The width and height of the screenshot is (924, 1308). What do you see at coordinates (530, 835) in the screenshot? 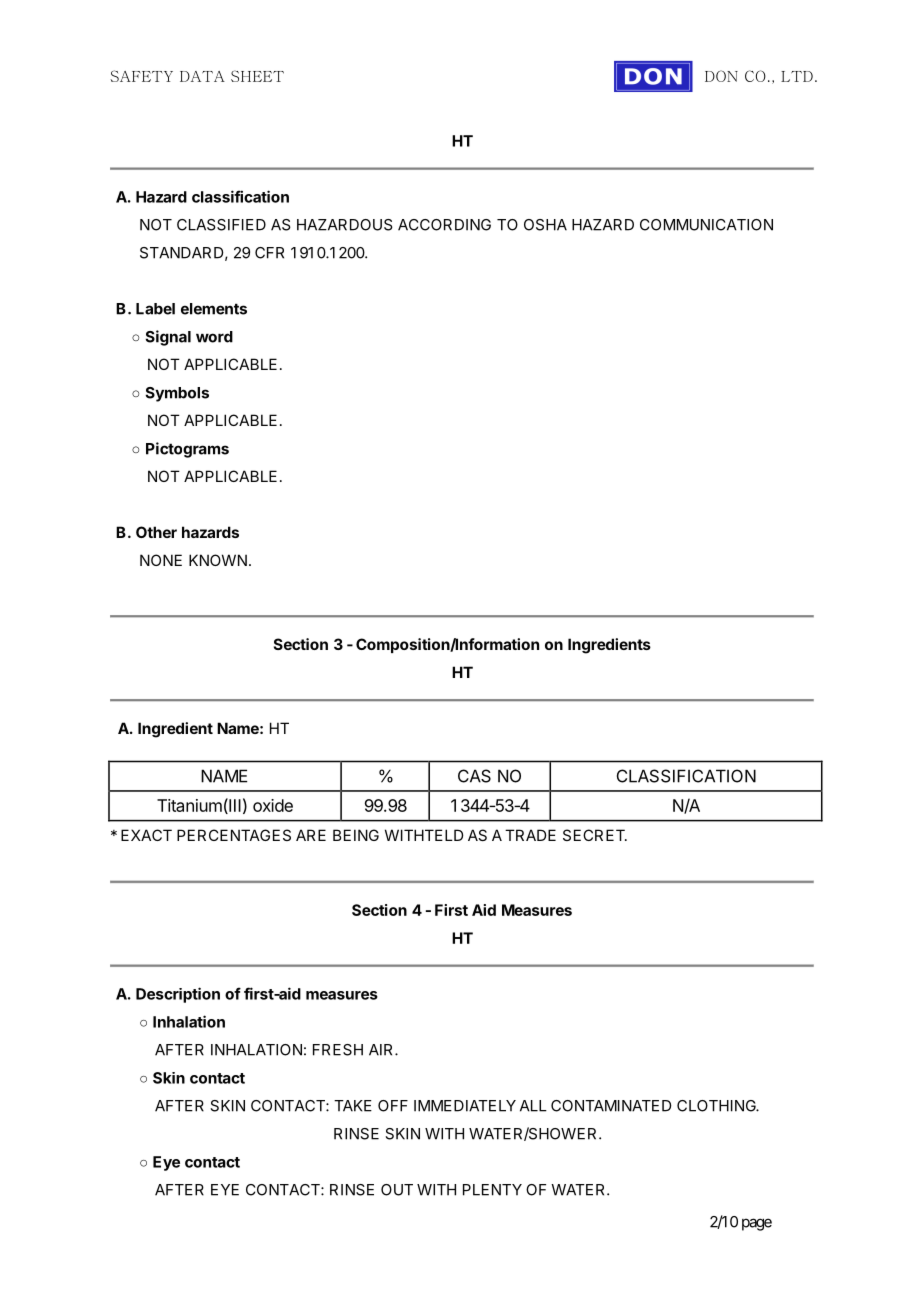
I see `TRADE` at bounding box center [530, 835].
